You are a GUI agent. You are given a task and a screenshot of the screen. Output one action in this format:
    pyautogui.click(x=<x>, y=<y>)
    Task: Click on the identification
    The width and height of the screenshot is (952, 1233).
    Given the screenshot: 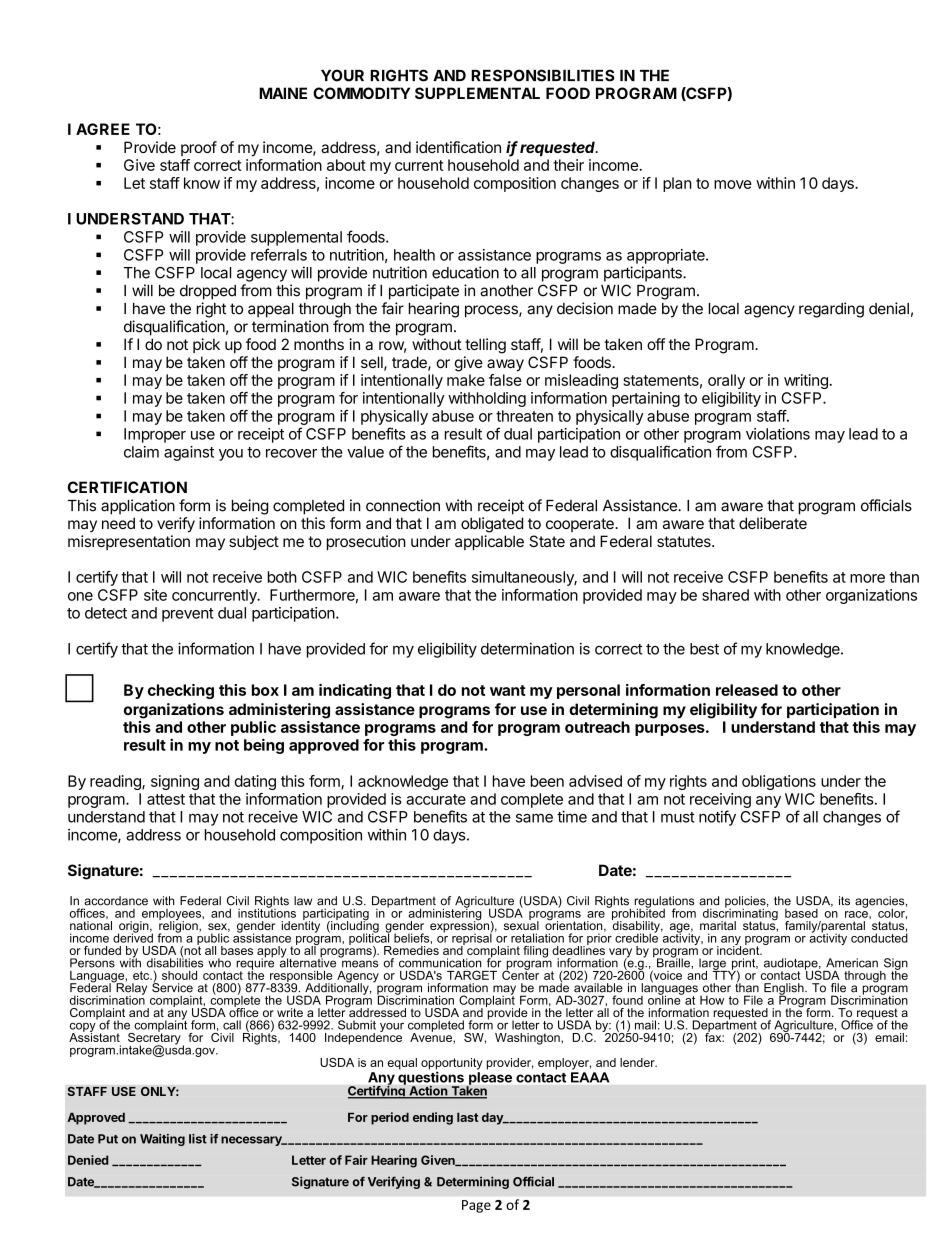 What is the action you would take?
    pyautogui.click(x=458, y=147)
